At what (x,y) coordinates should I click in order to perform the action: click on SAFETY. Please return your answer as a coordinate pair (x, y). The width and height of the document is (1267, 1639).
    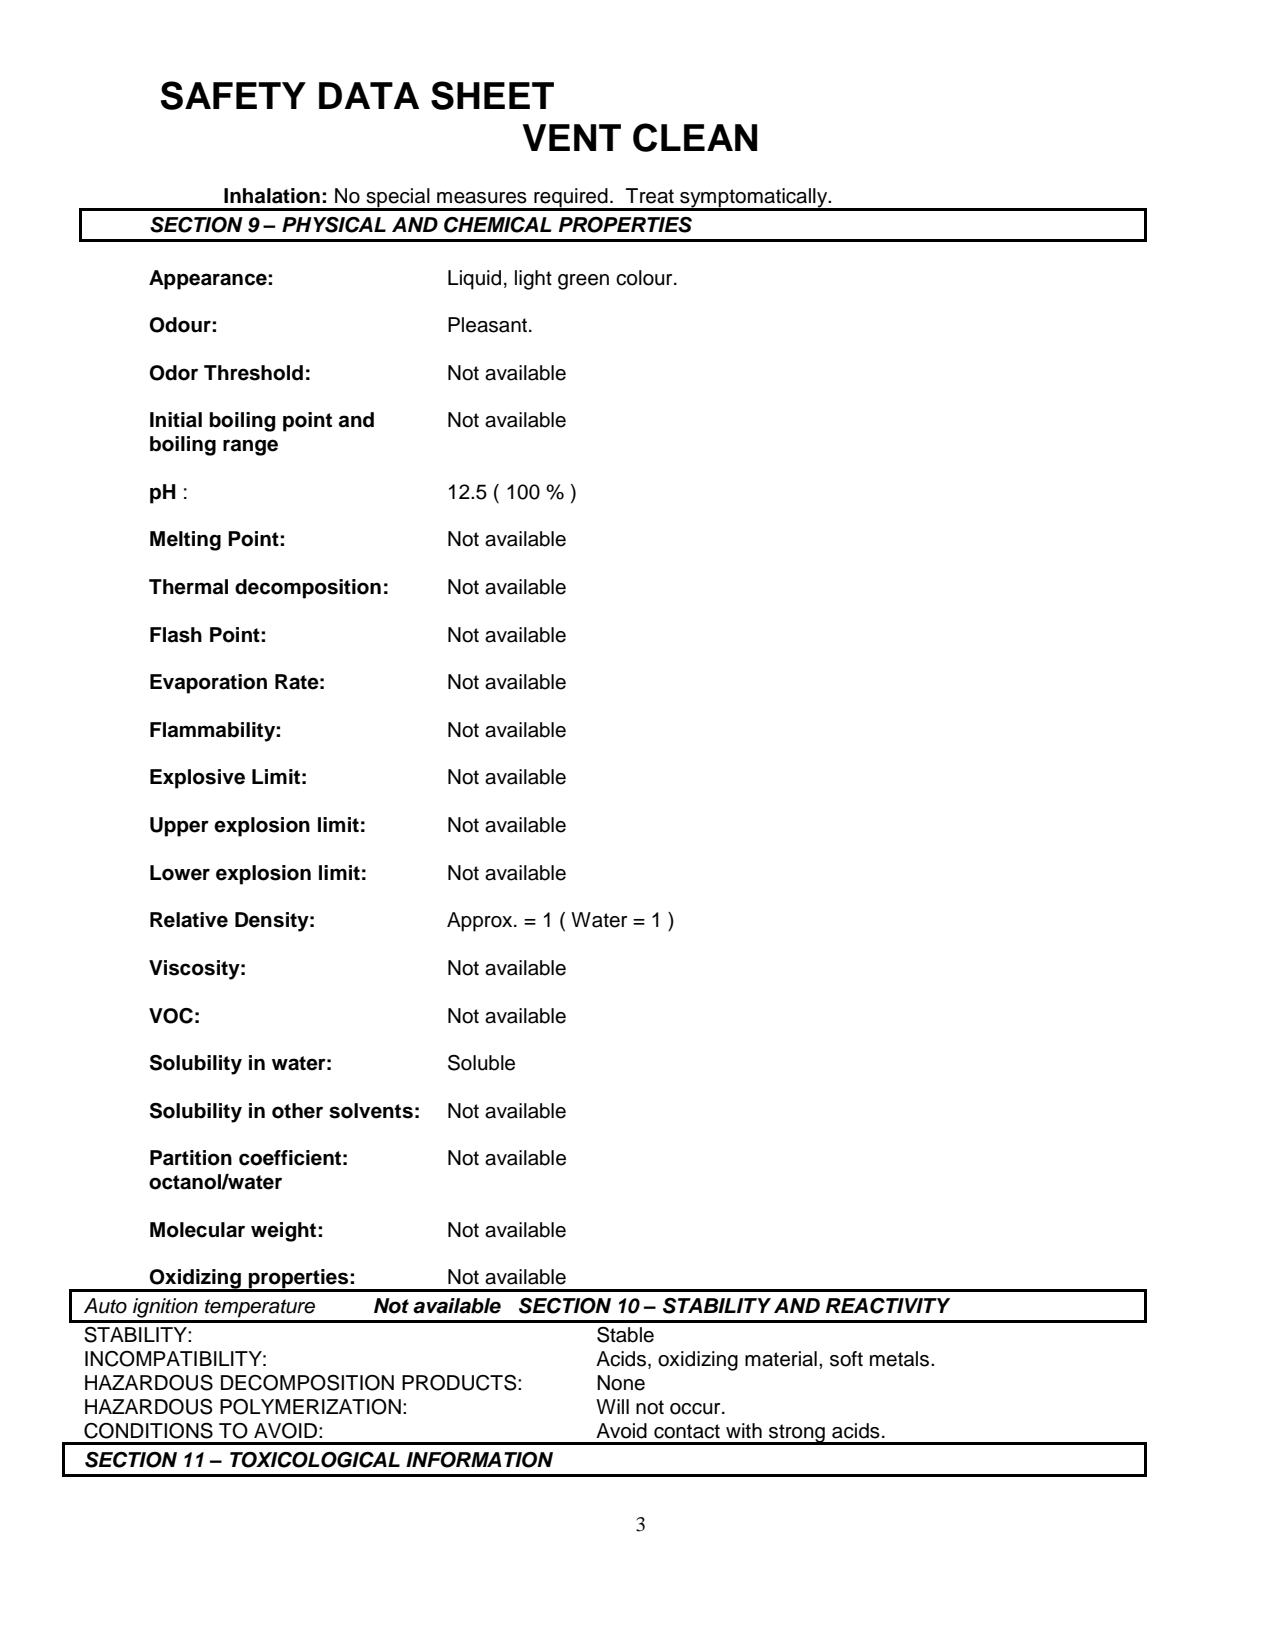
    Looking at the image, I should click on (233, 95).
